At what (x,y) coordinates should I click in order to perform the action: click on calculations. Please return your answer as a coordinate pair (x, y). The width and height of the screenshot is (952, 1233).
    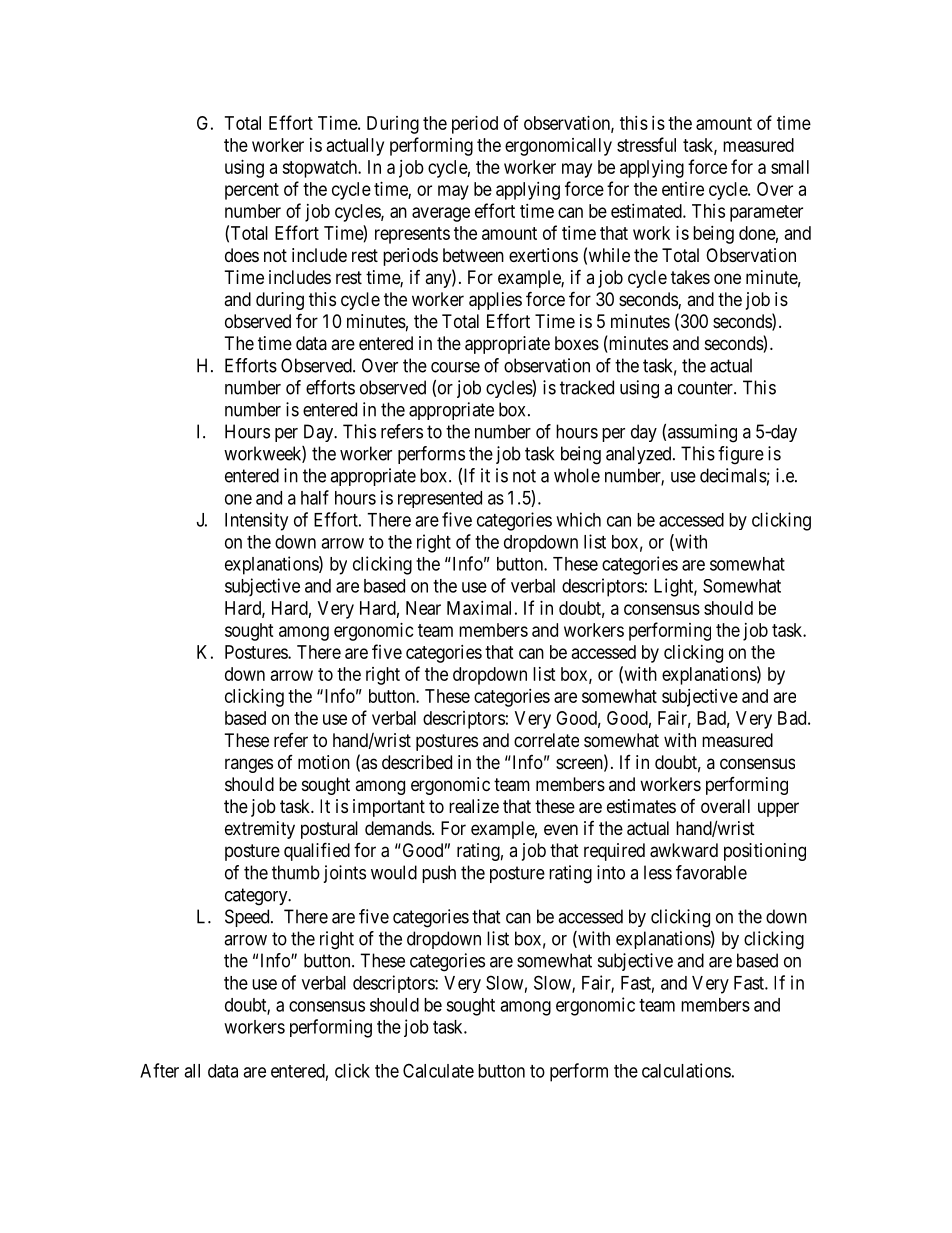
    Looking at the image, I should click on (686, 1070).
